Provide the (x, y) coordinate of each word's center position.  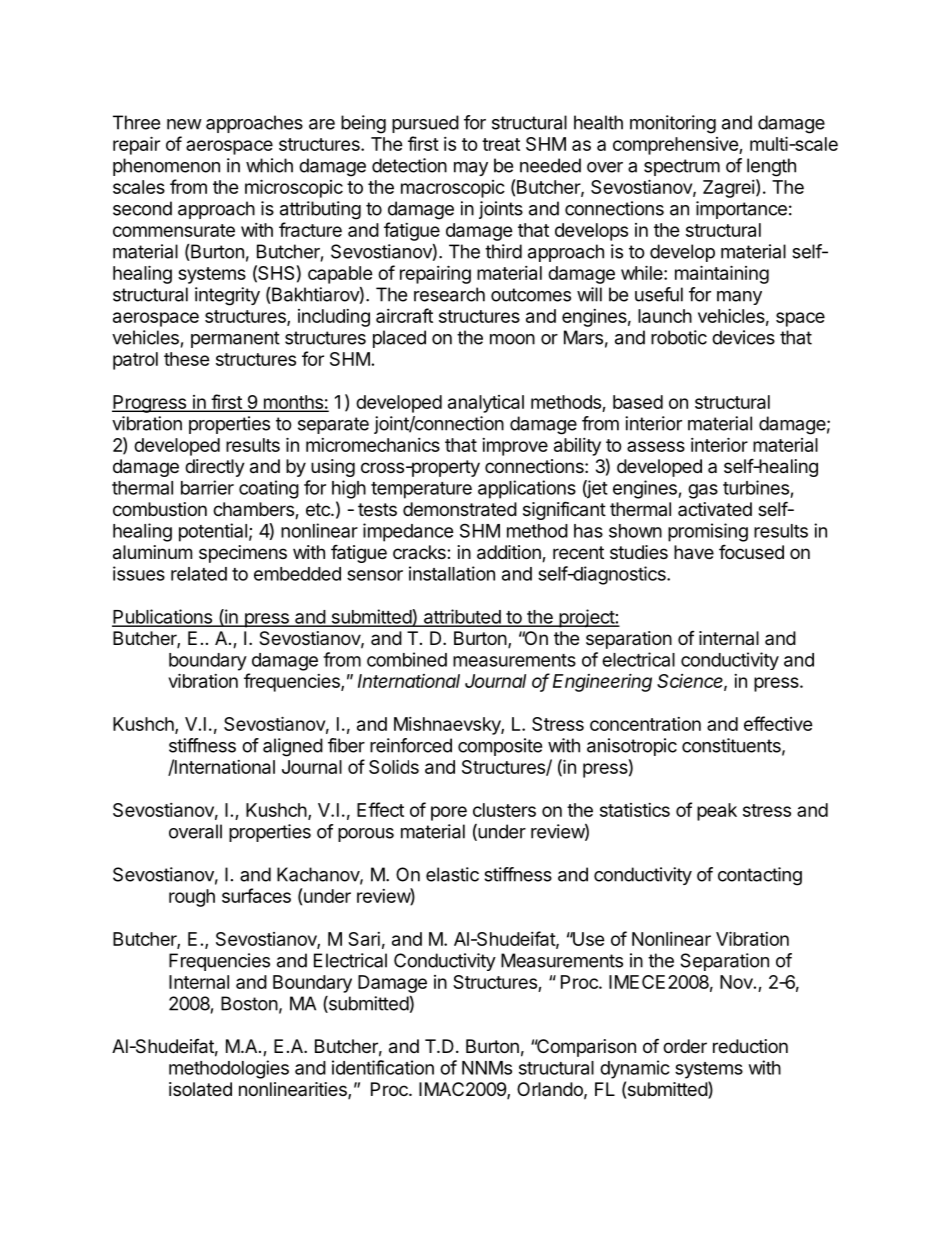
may (471, 169)
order (685, 1046)
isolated (200, 1089)
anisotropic (632, 747)
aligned (293, 747)
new (184, 124)
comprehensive (676, 146)
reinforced (411, 745)
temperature (421, 490)
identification (383, 1067)
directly (215, 468)
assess (656, 446)
